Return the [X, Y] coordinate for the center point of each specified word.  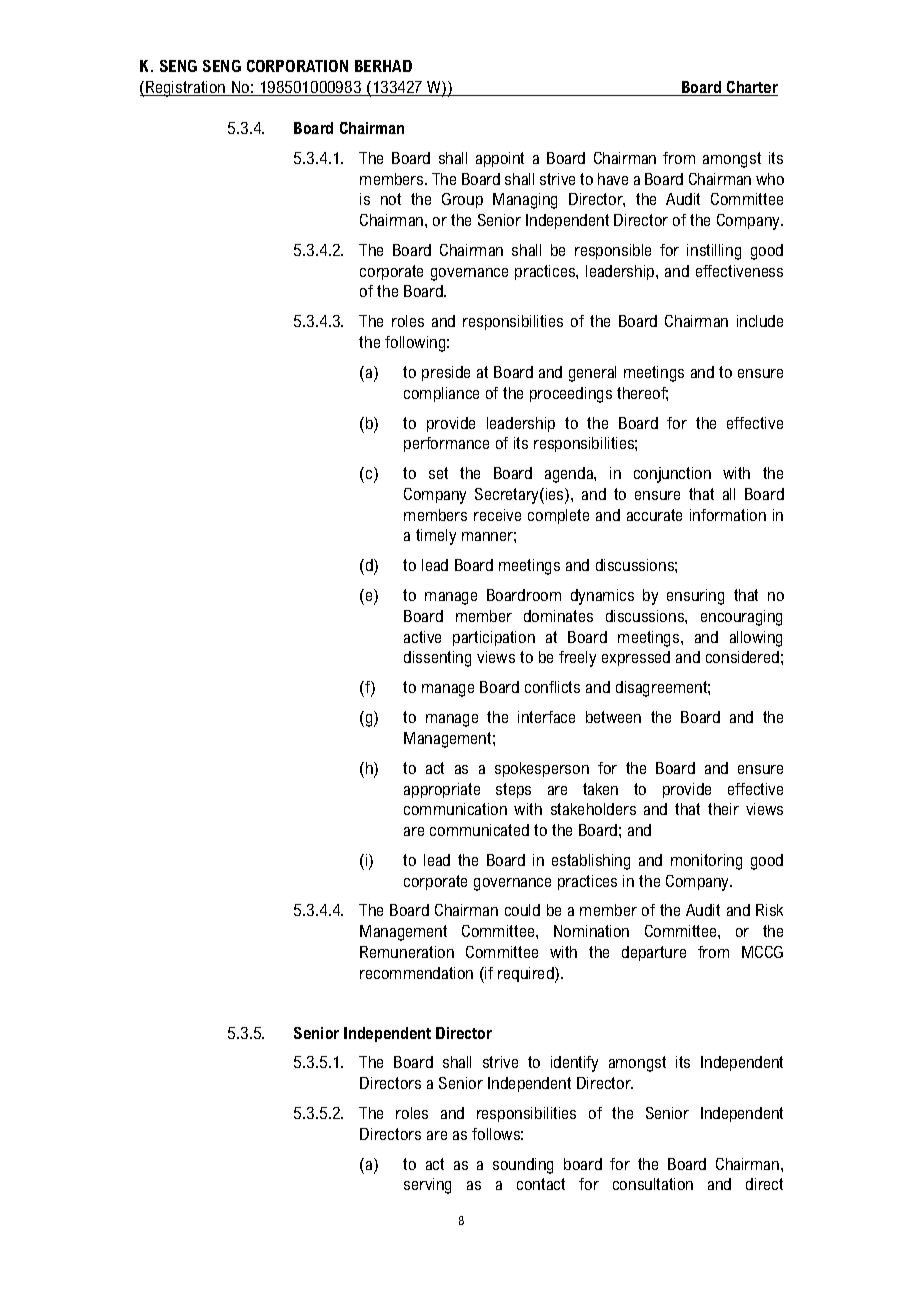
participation [494, 638]
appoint [500, 159]
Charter [751, 88]
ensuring [695, 597]
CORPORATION [297, 66]
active [422, 637]
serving [427, 1186]
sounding [523, 1166]
